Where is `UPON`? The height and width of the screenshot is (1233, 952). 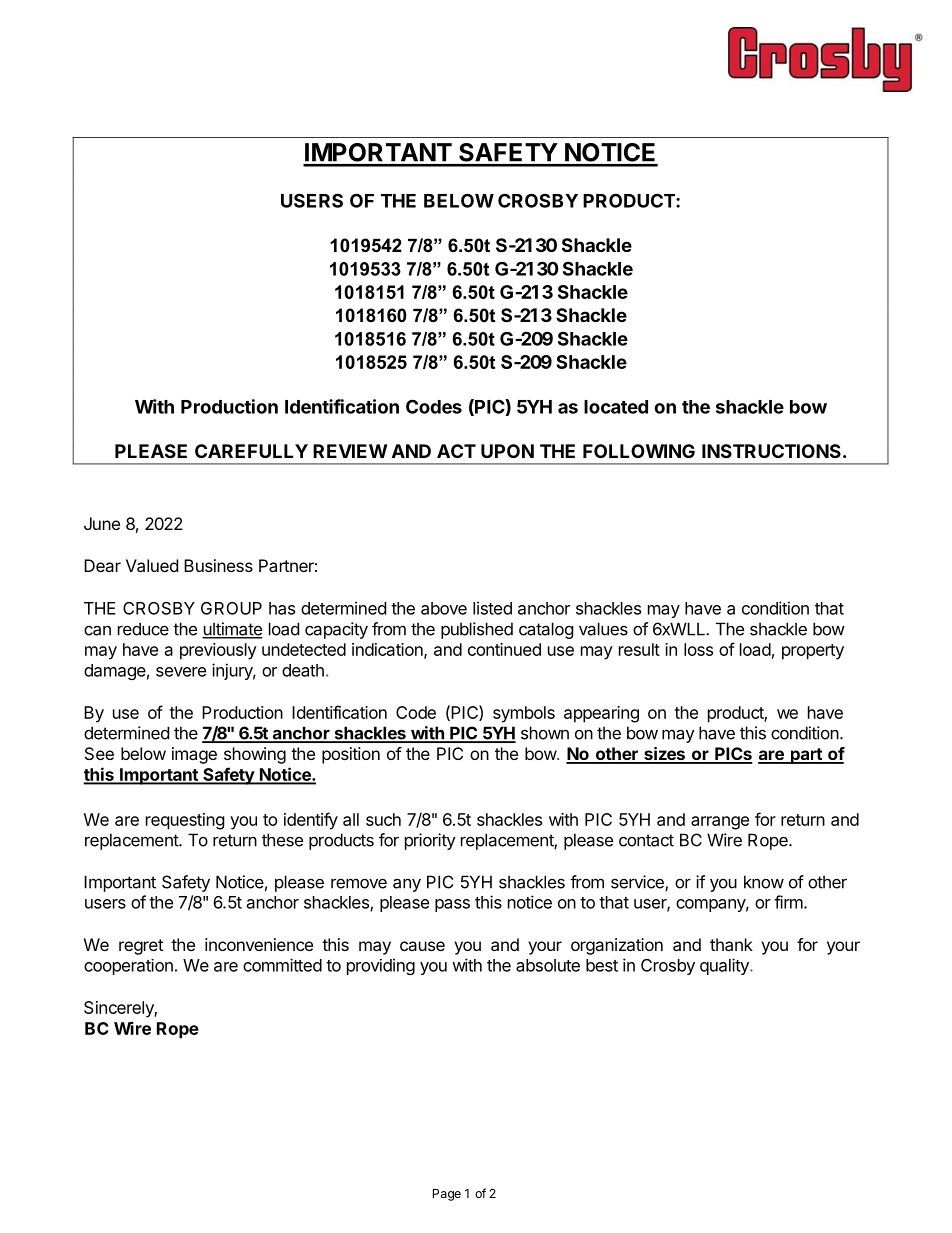
UPON is located at coordinates (507, 451).
